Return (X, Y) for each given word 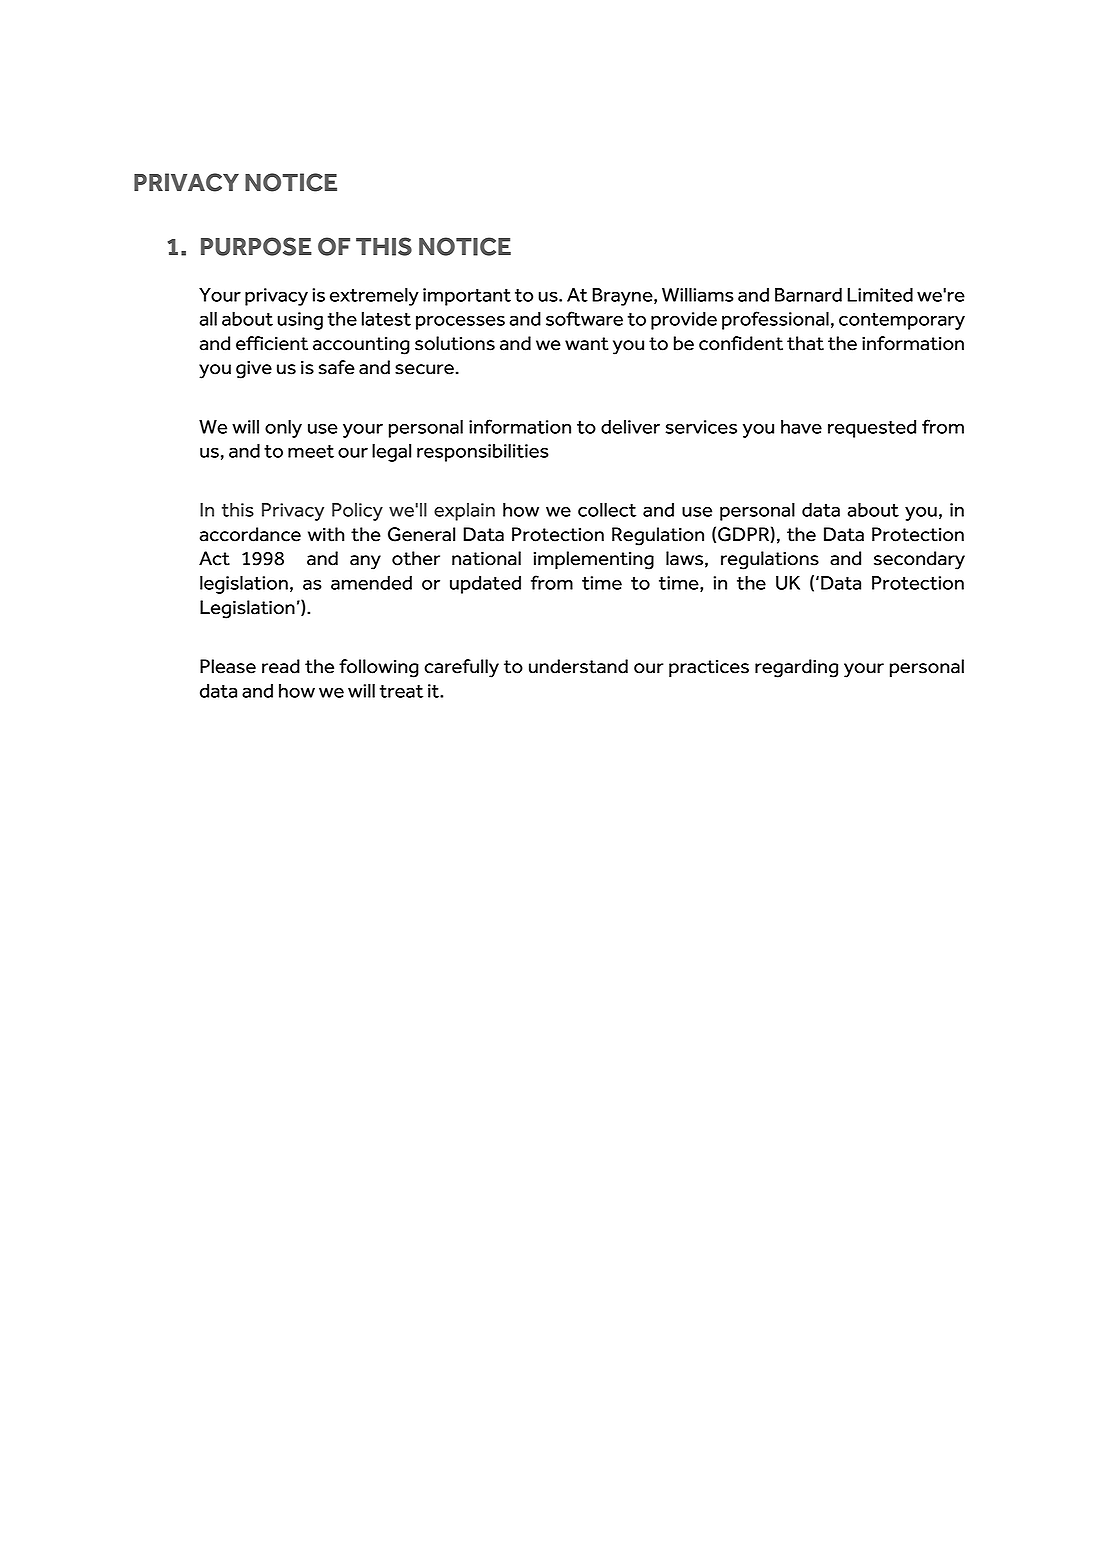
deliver (630, 427)
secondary (919, 560)
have (801, 427)
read (281, 666)
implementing (594, 560)
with (326, 534)
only (283, 429)
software (584, 318)
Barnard (808, 295)
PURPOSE (256, 246)
